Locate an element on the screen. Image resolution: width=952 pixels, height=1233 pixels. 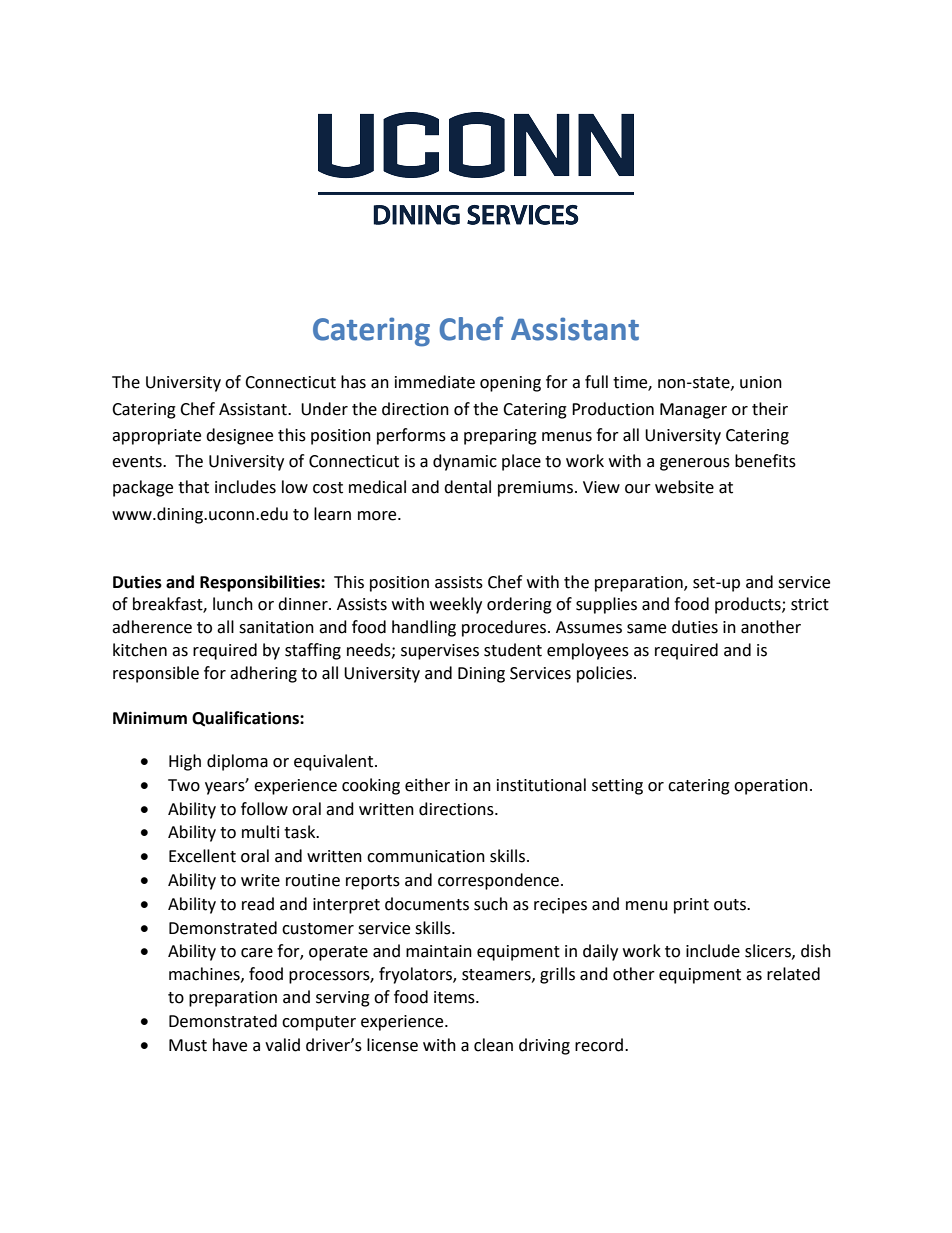
policies is located at coordinates (606, 674).
